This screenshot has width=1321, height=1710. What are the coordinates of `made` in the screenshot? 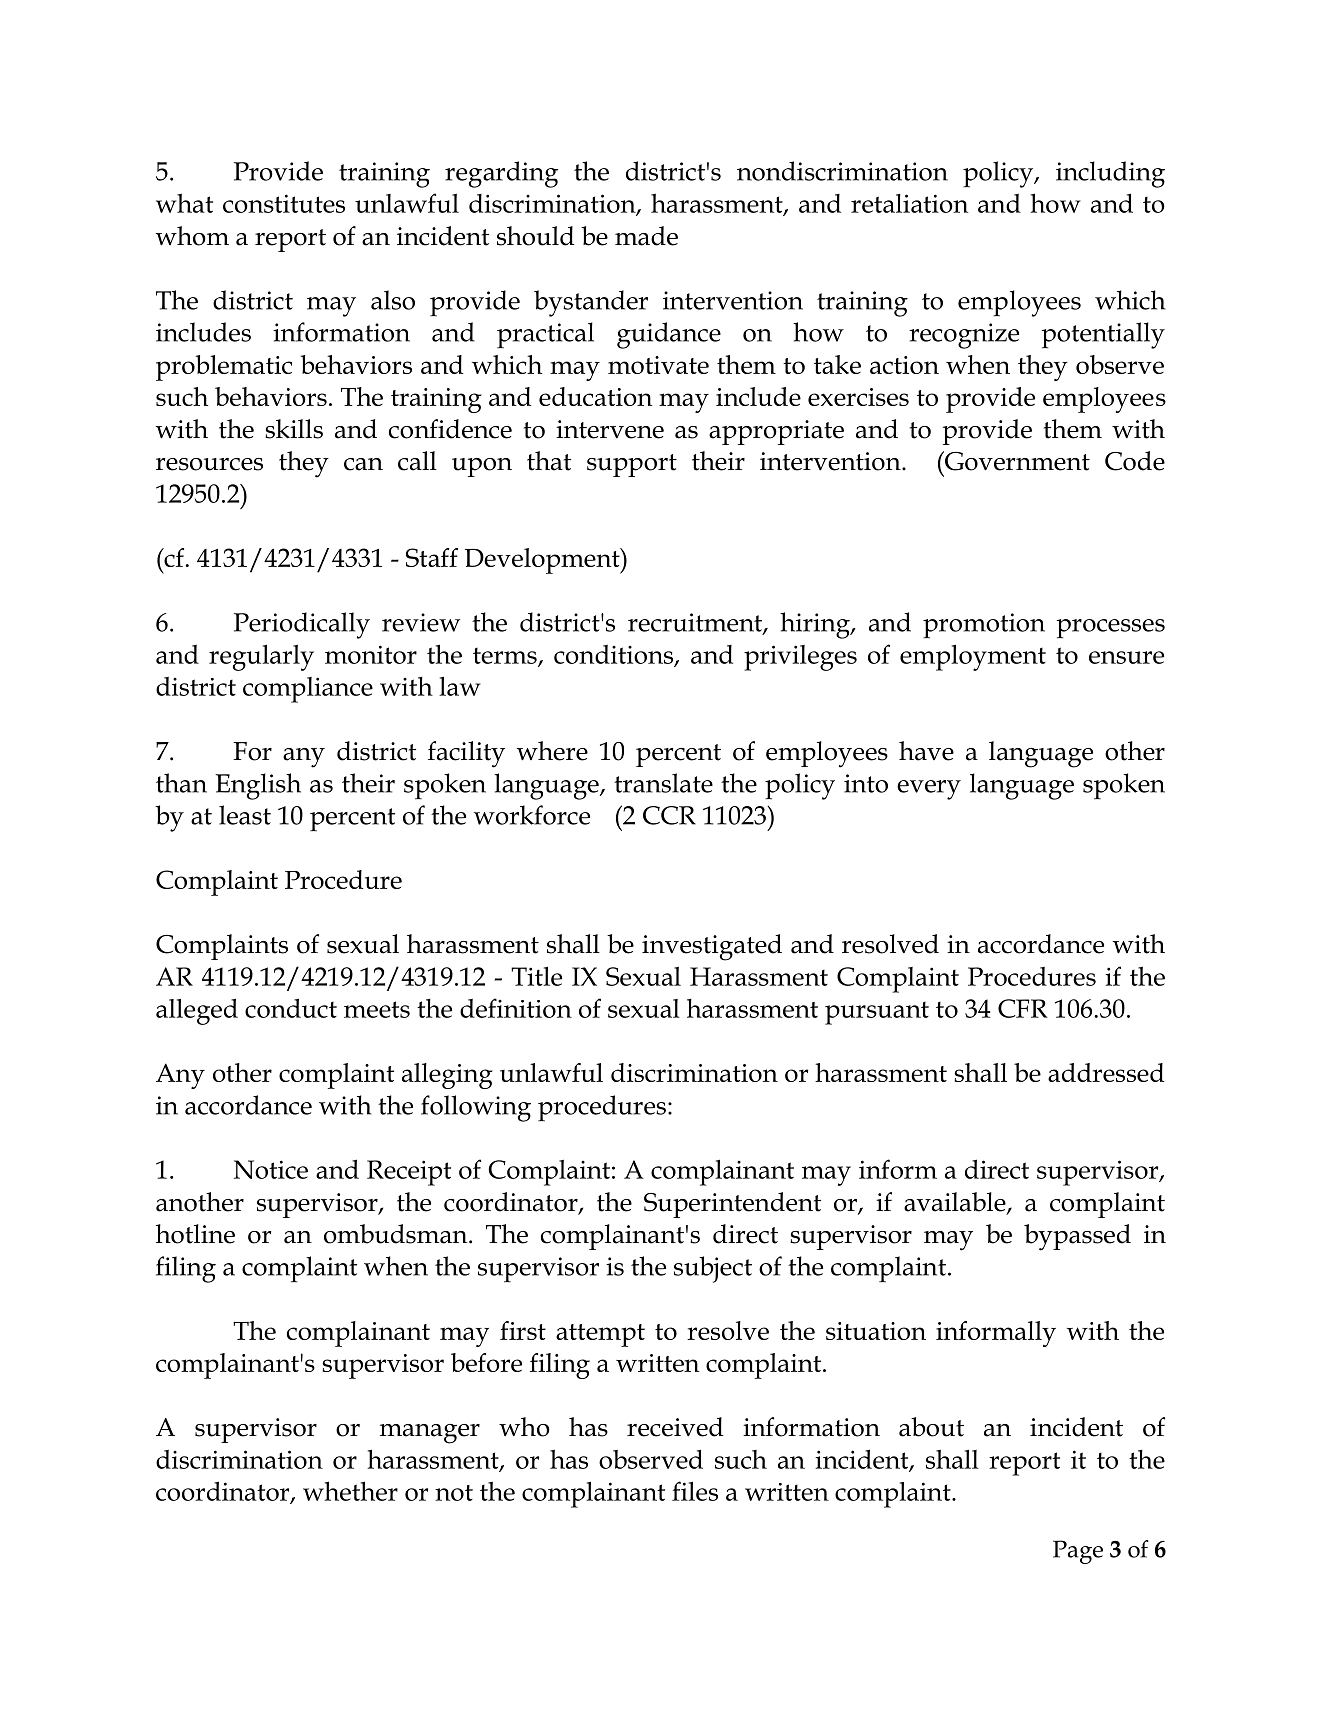 It's located at (646, 236).
